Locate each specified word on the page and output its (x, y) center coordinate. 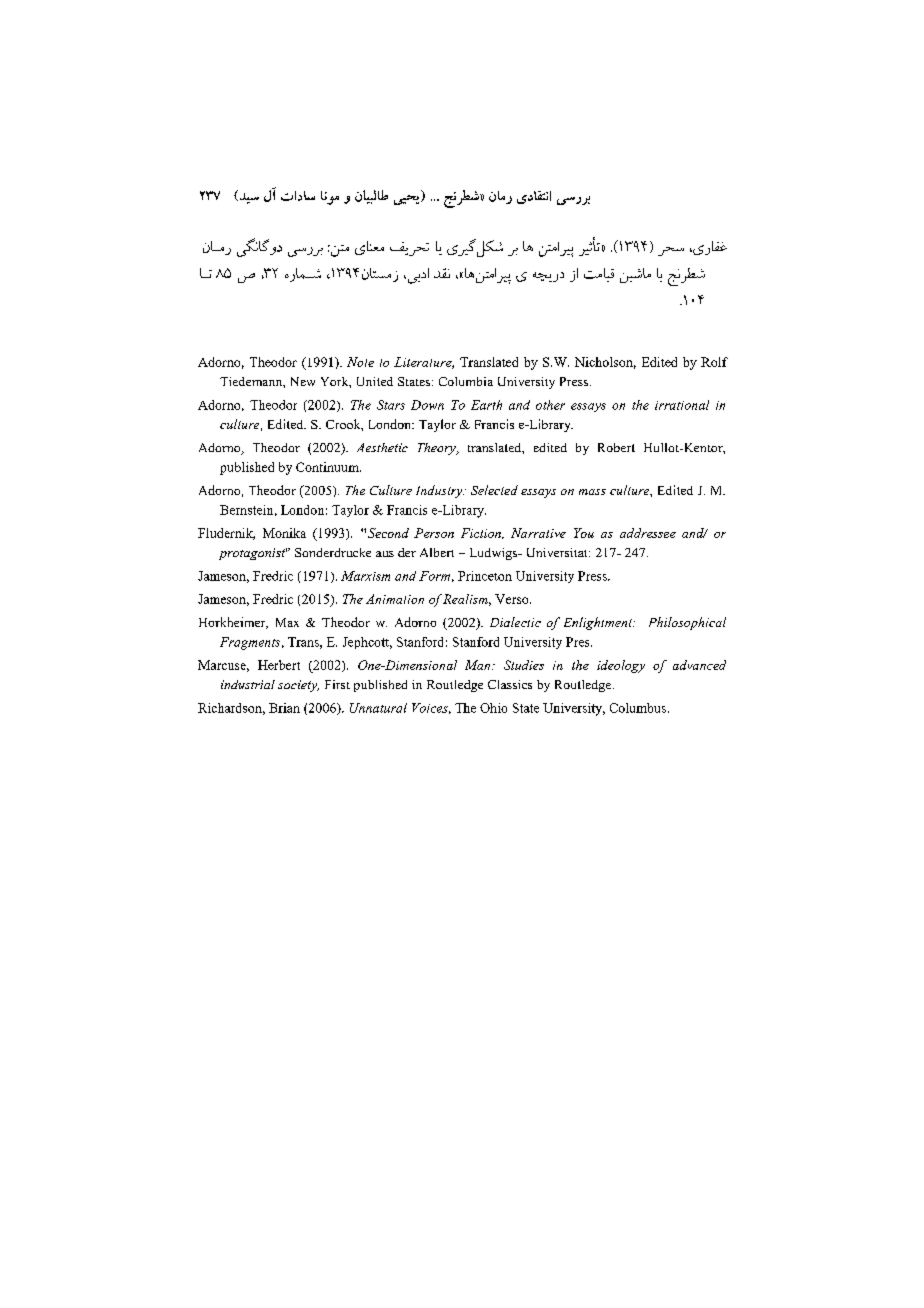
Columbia (466, 381)
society (298, 686)
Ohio (493, 708)
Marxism (365, 576)
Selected (494, 490)
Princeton (485, 576)
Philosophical (687, 623)
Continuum (328, 467)
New (303, 381)
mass (592, 492)
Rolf (714, 362)
